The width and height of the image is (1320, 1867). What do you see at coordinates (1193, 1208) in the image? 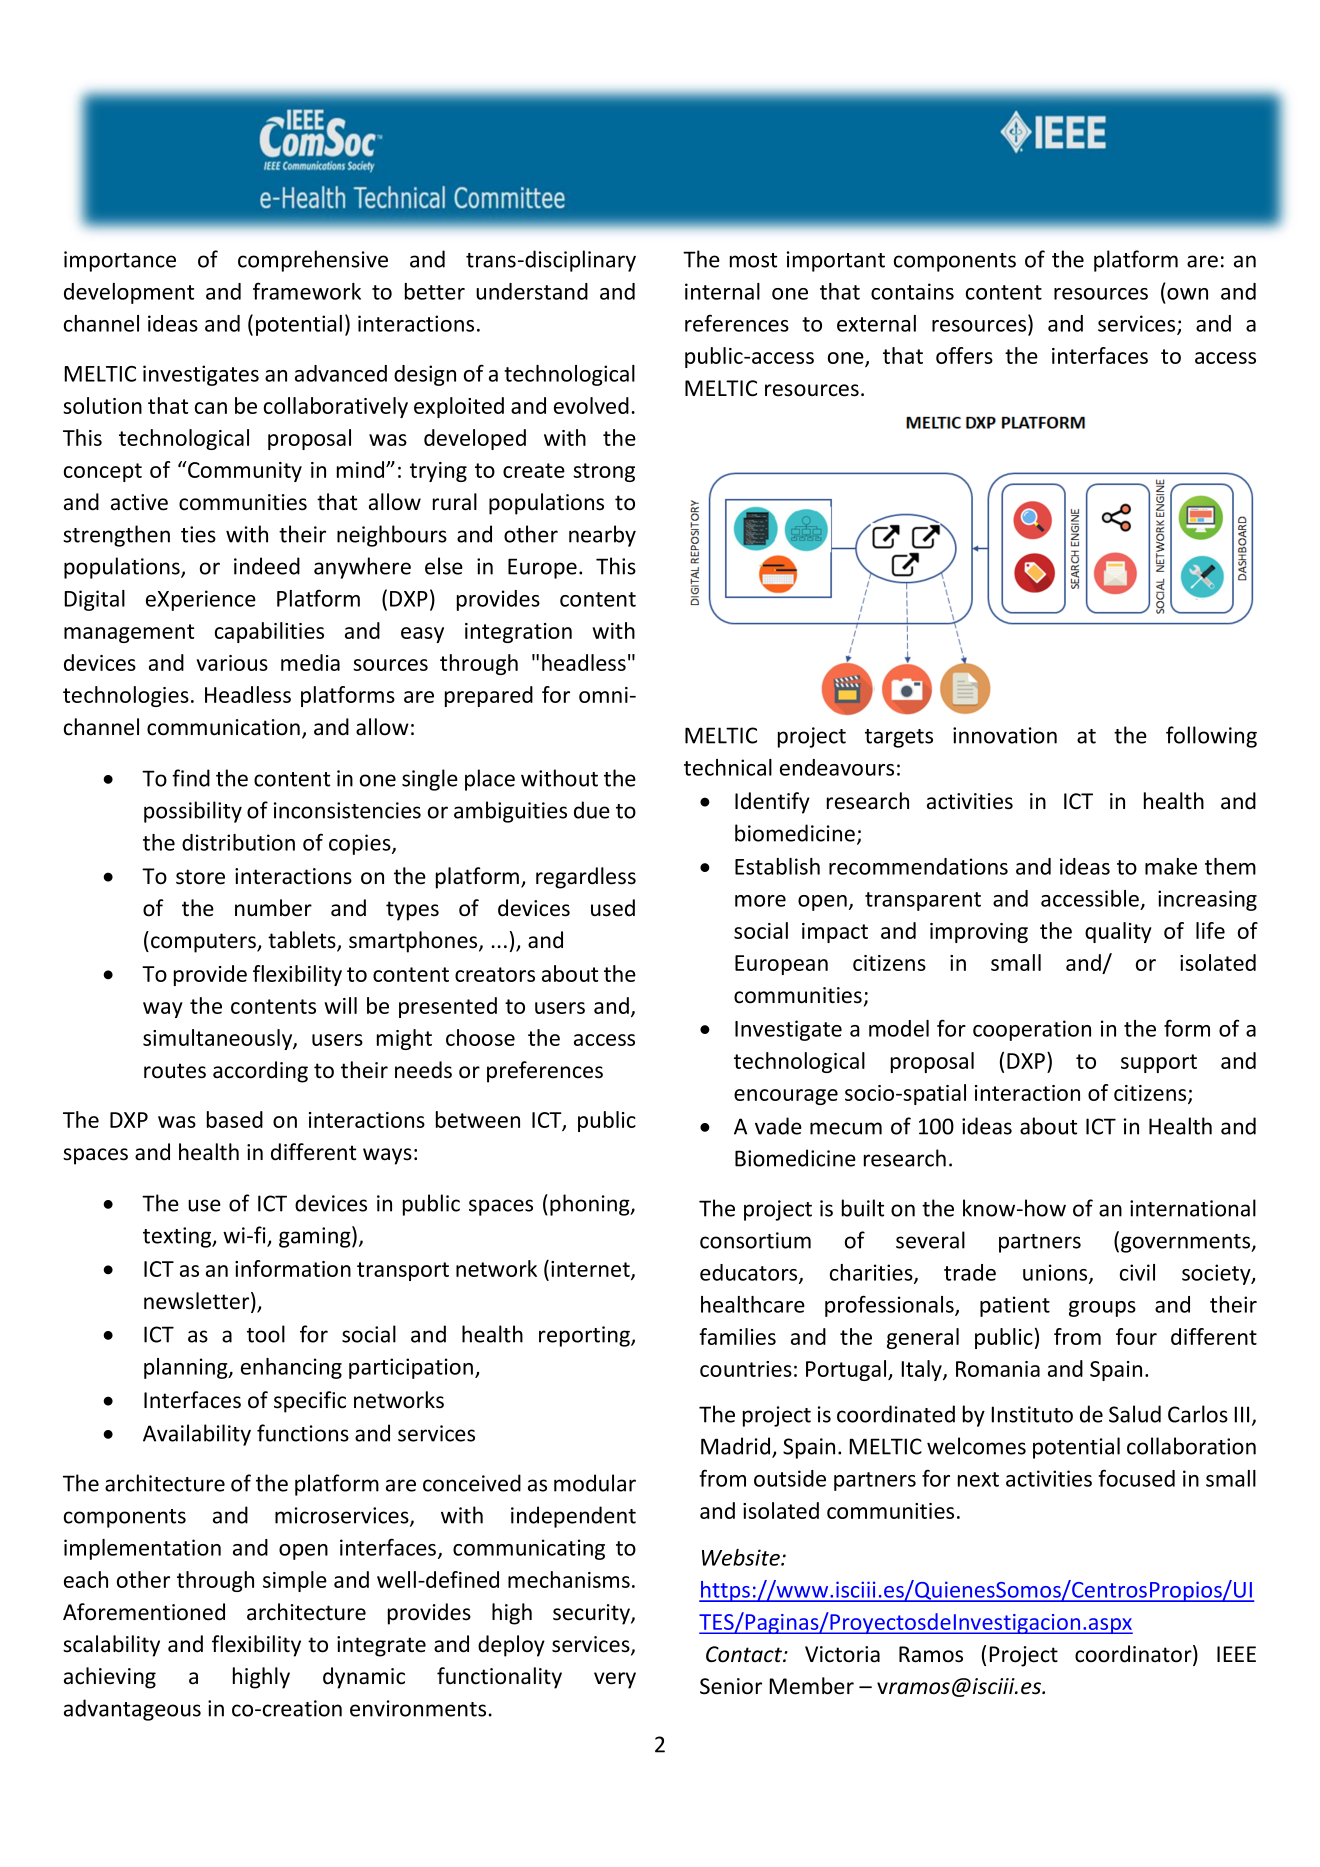
I see `international` at bounding box center [1193, 1208].
